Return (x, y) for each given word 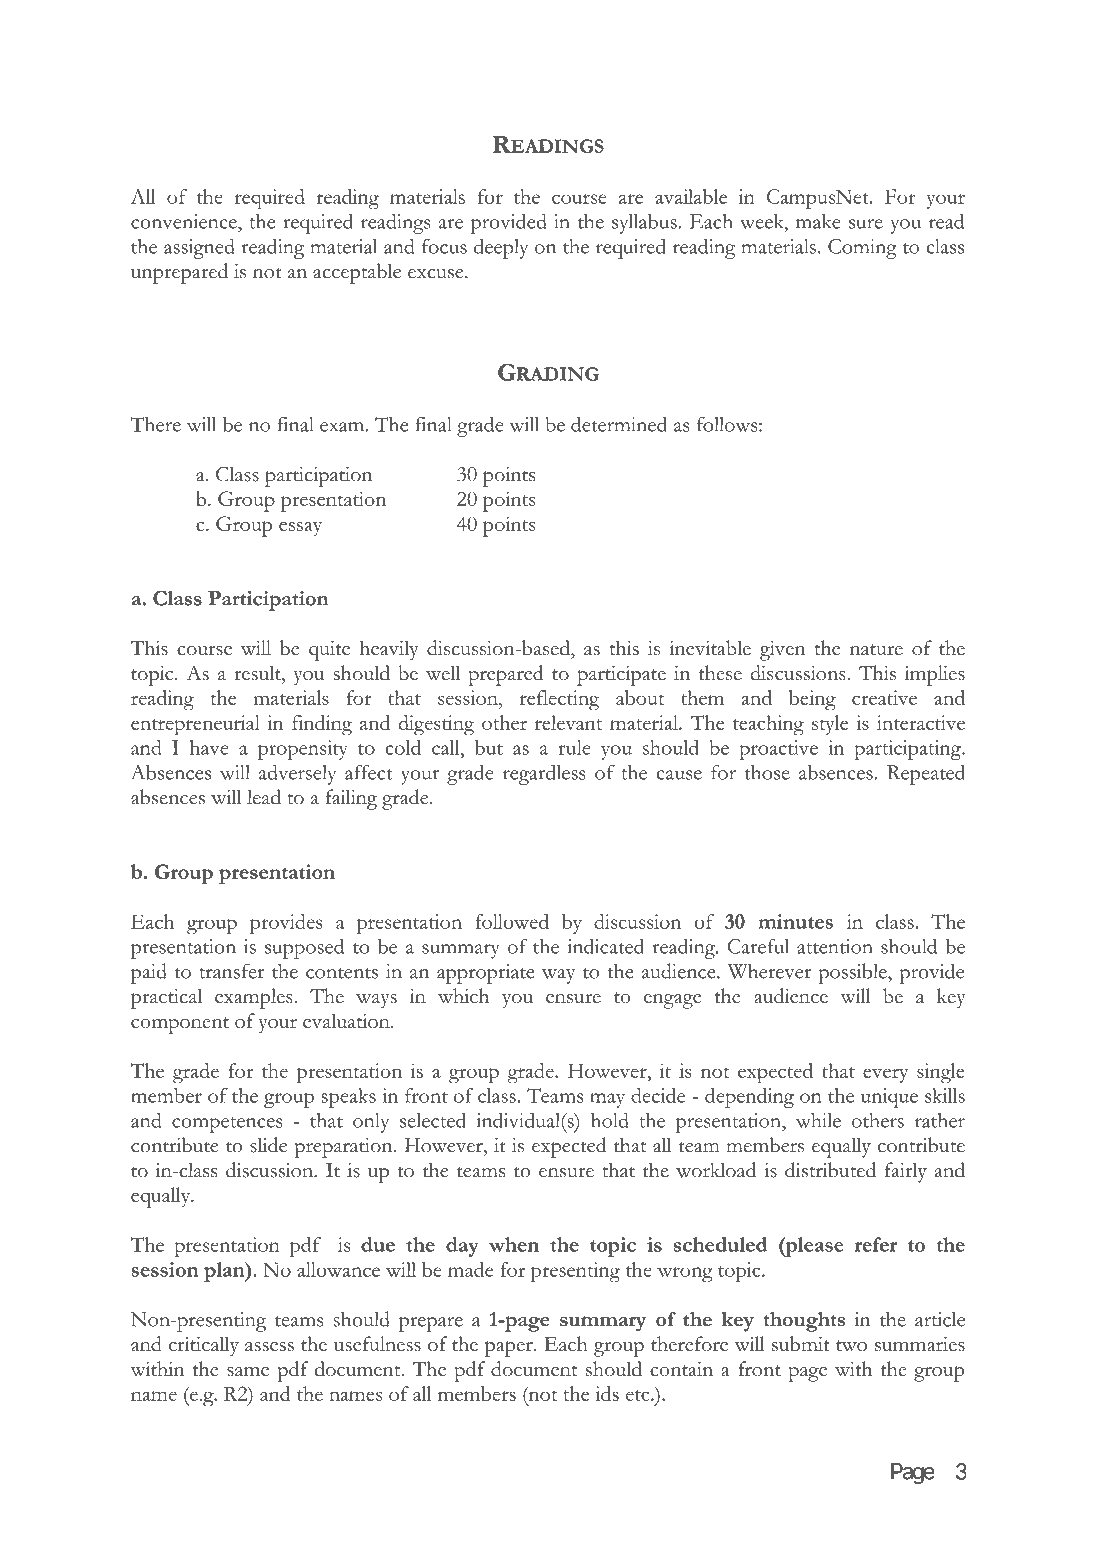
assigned (199, 248)
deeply (501, 249)
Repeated (926, 774)
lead (264, 797)
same (248, 1372)
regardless (544, 775)
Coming (862, 249)
